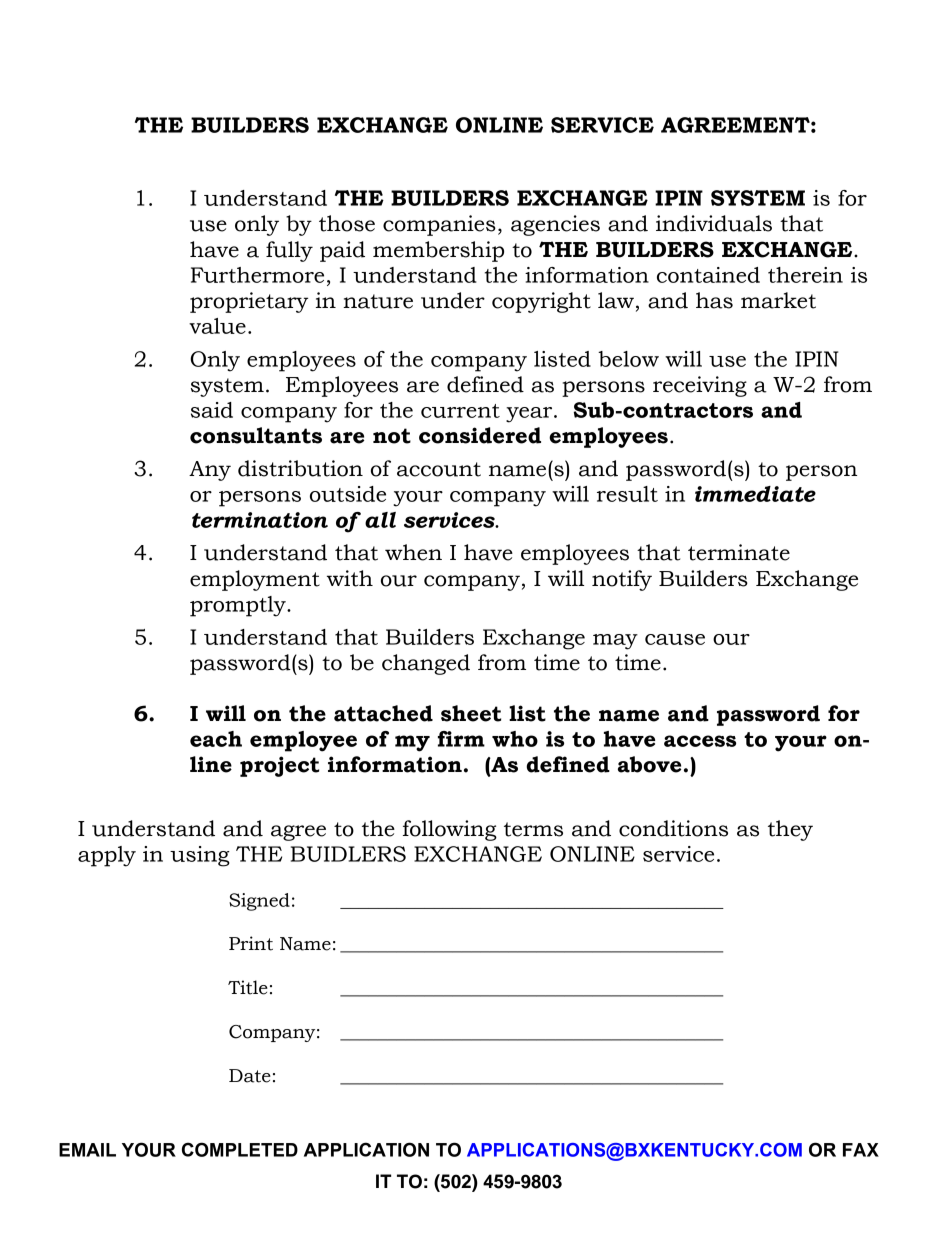  Describe the element at coordinates (413, 552) in the document. I see `when` at that location.
